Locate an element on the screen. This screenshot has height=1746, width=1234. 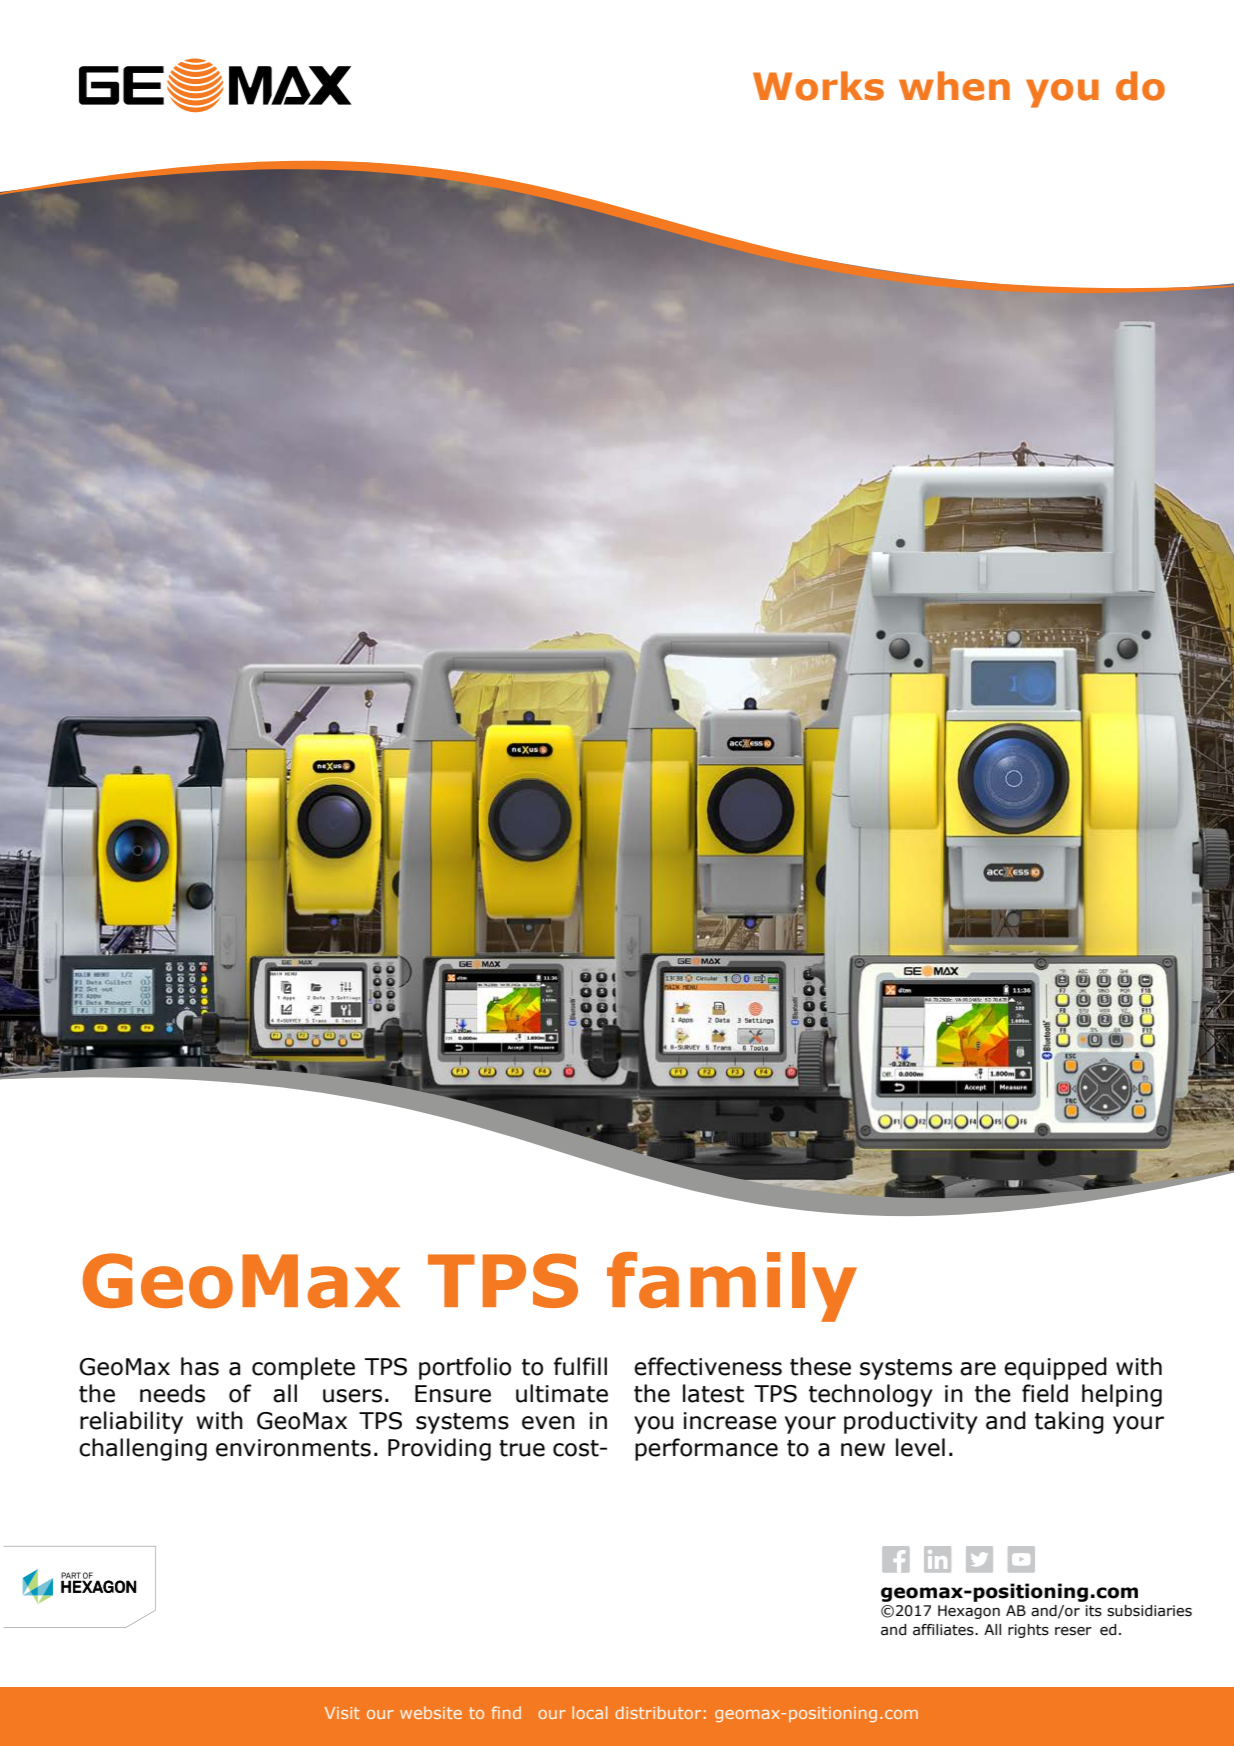
portfolio is located at coordinates (465, 1368).
